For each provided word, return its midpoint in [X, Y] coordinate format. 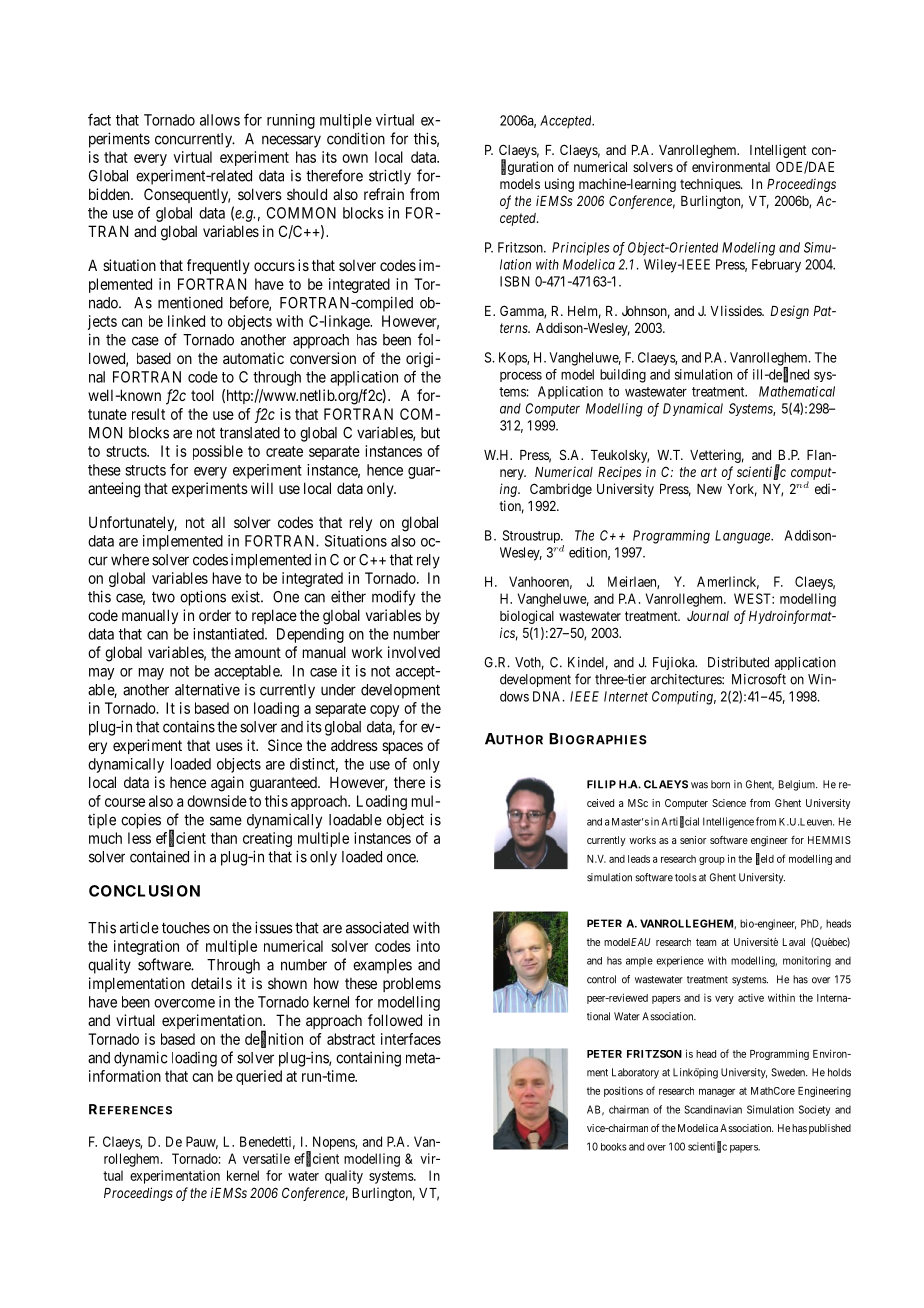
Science [729, 803]
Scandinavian [713, 1109]
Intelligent [778, 151]
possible [218, 452]
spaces [402, 748]
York [742, 490]
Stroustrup [532, 536]
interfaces [411, 1039]
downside [217, 801]
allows [220, 120]
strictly [390, 177]
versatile [266, 1158]
